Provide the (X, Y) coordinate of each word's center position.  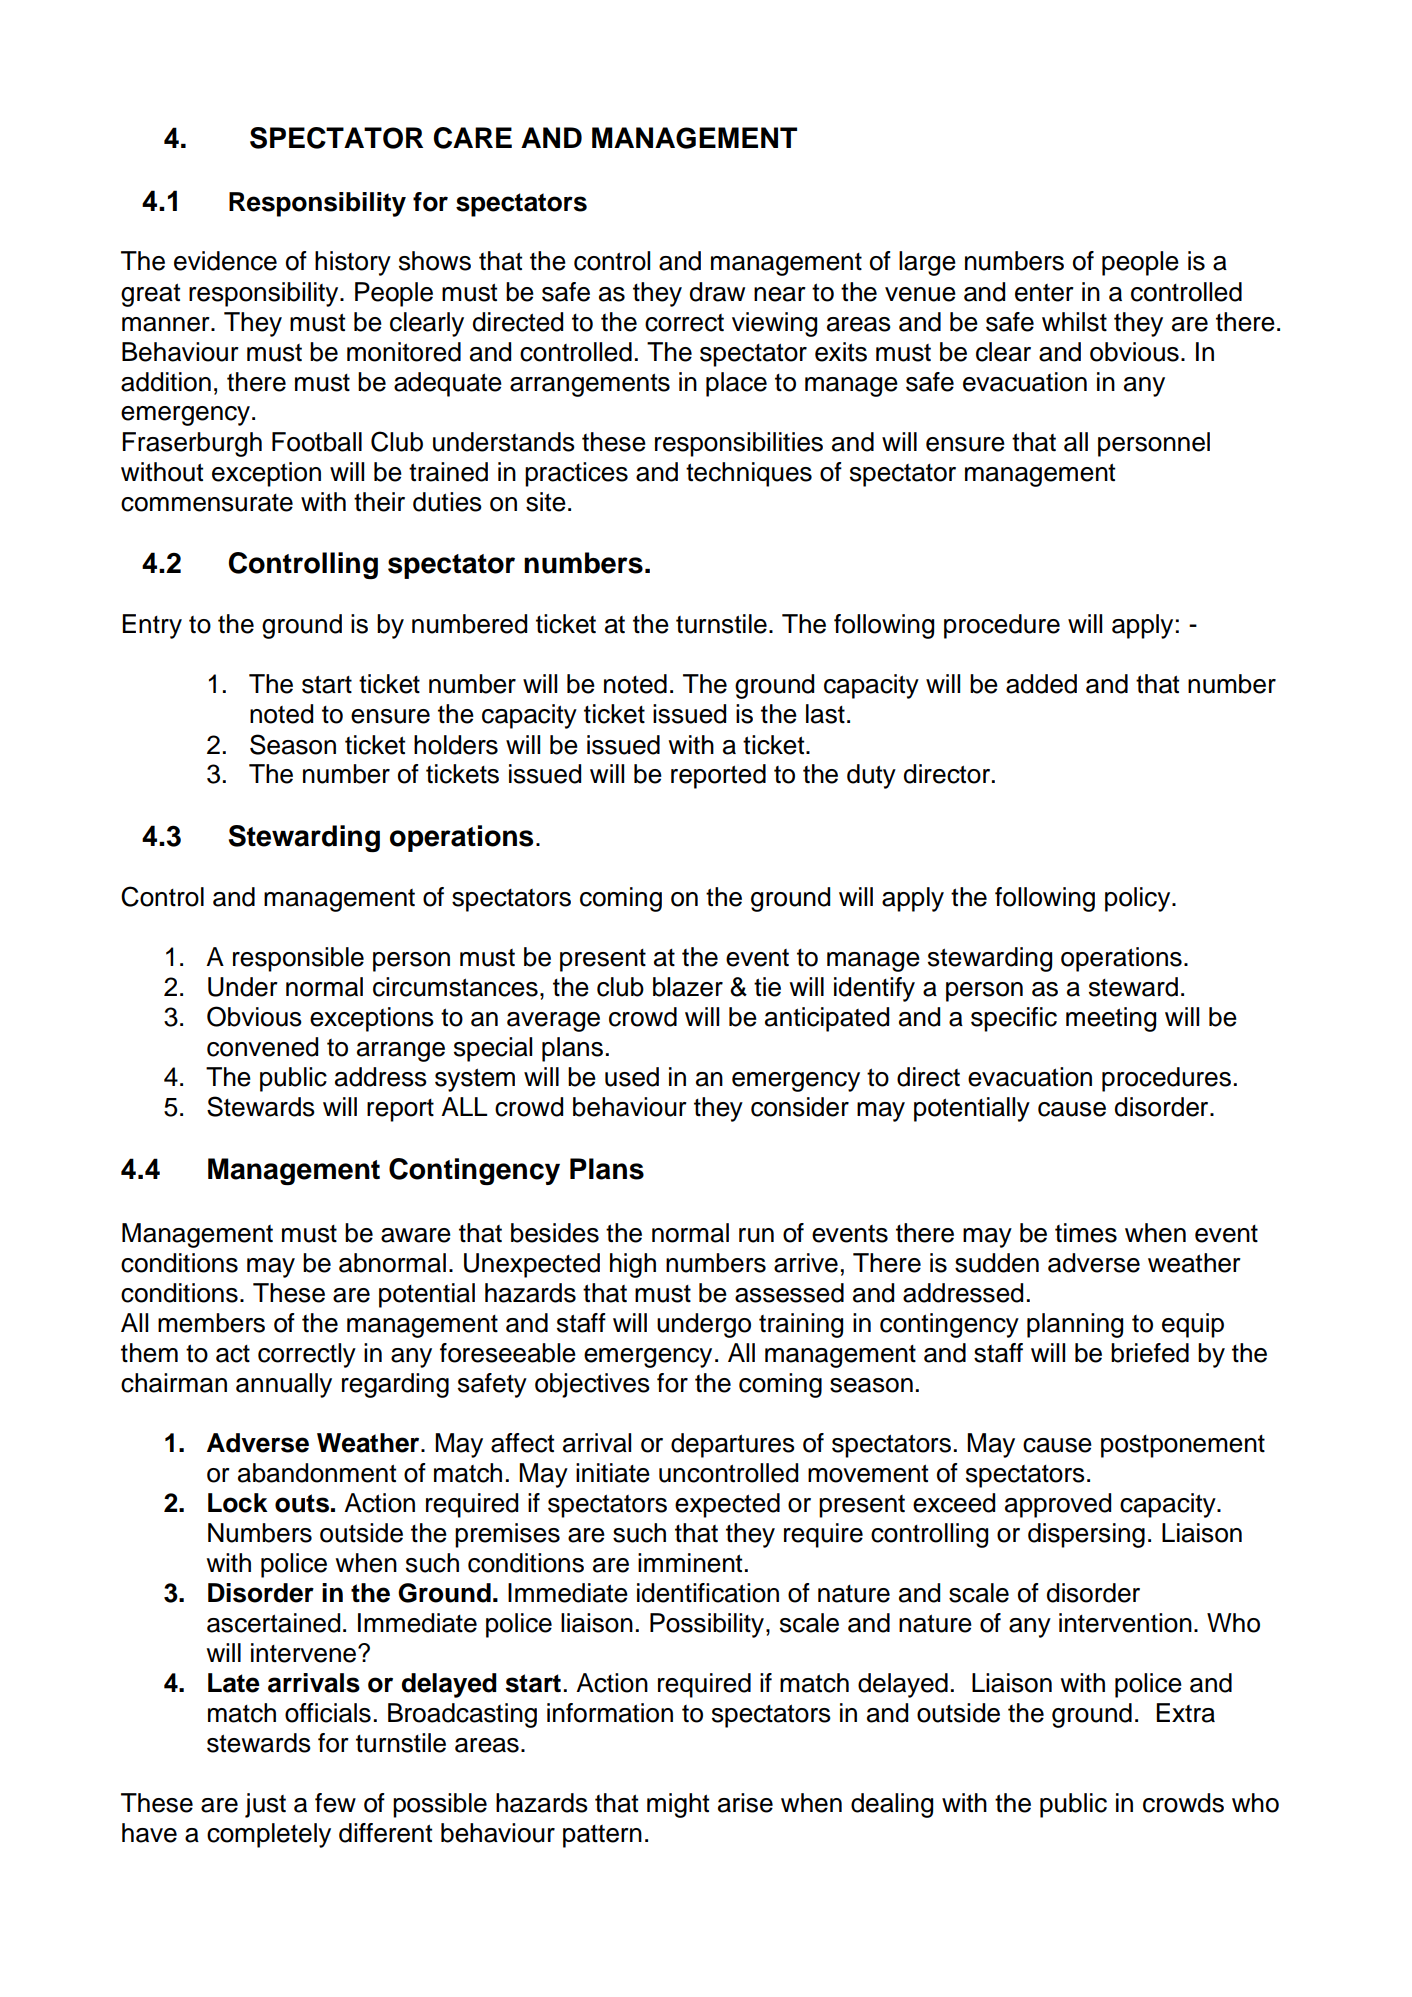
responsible (298, 959)
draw (717, 292)
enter (1044, 293)
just (265, 1805)
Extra (1185, 1713)
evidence (225, 261)
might (678, 1805)
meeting (1111, 1019)
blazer (688, 987)
